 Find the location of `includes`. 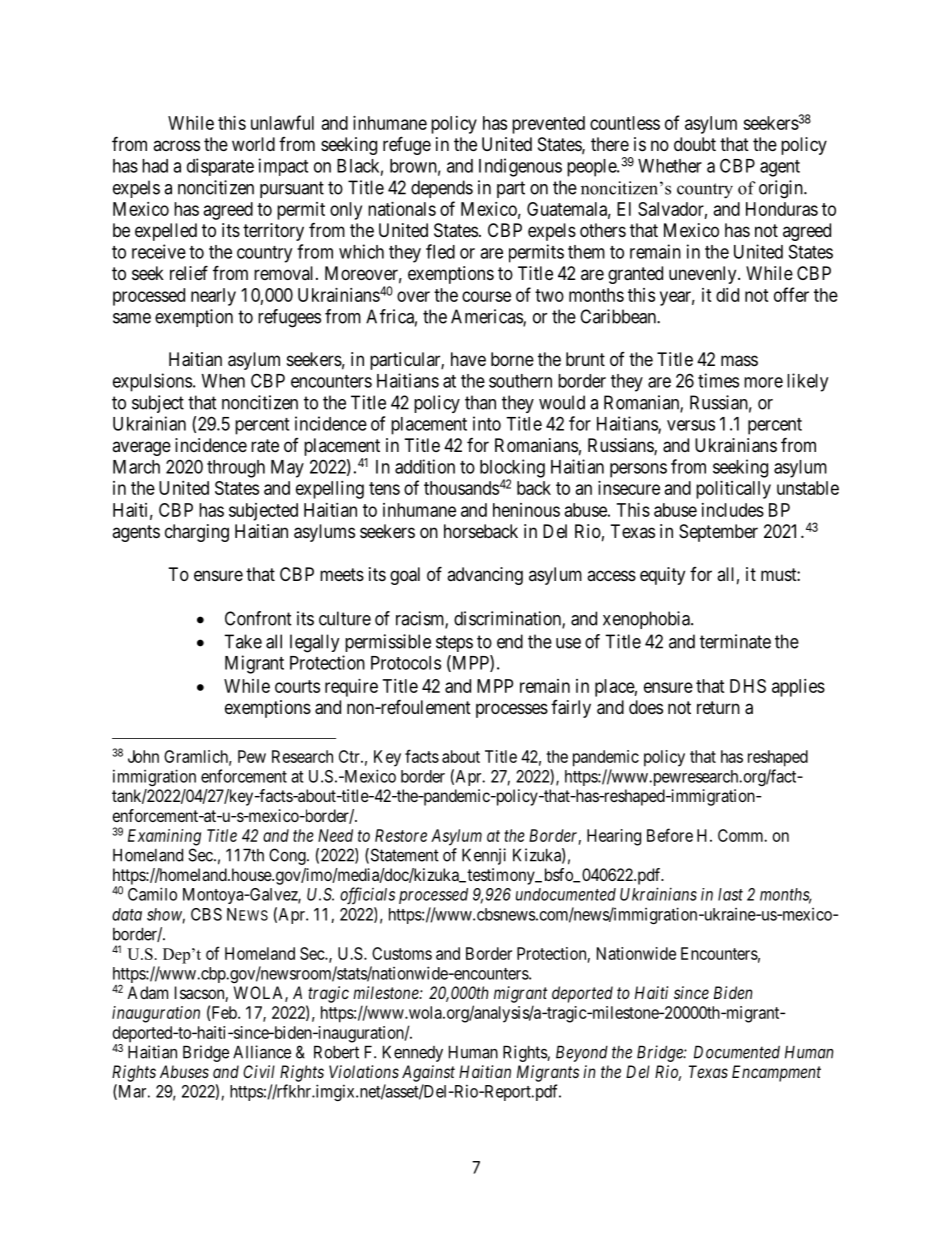

includes is located at coordinates (733, 510).
